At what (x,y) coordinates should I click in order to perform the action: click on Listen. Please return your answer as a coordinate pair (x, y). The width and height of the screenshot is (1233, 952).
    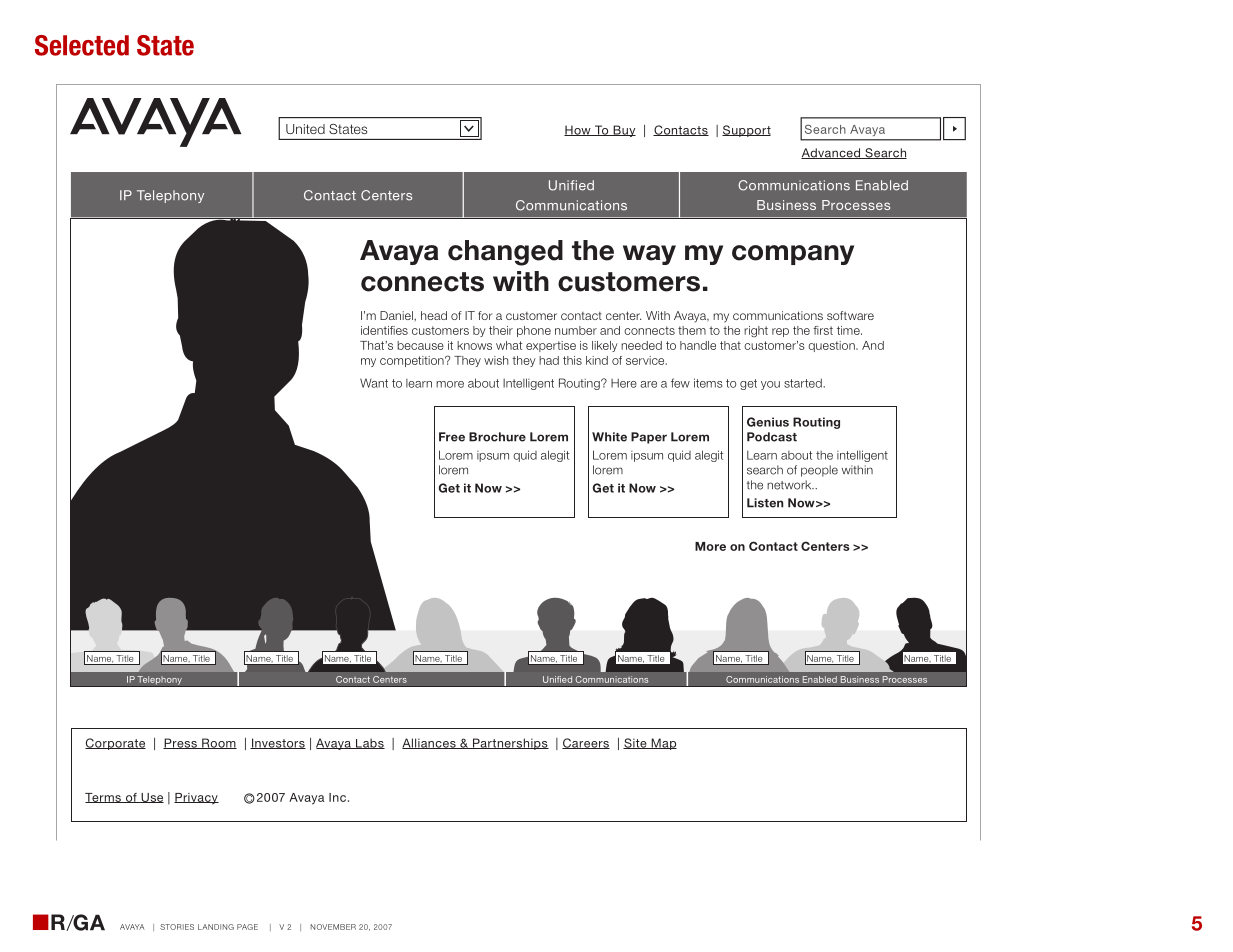
    Looking at the image, I should click on (765, 503).
